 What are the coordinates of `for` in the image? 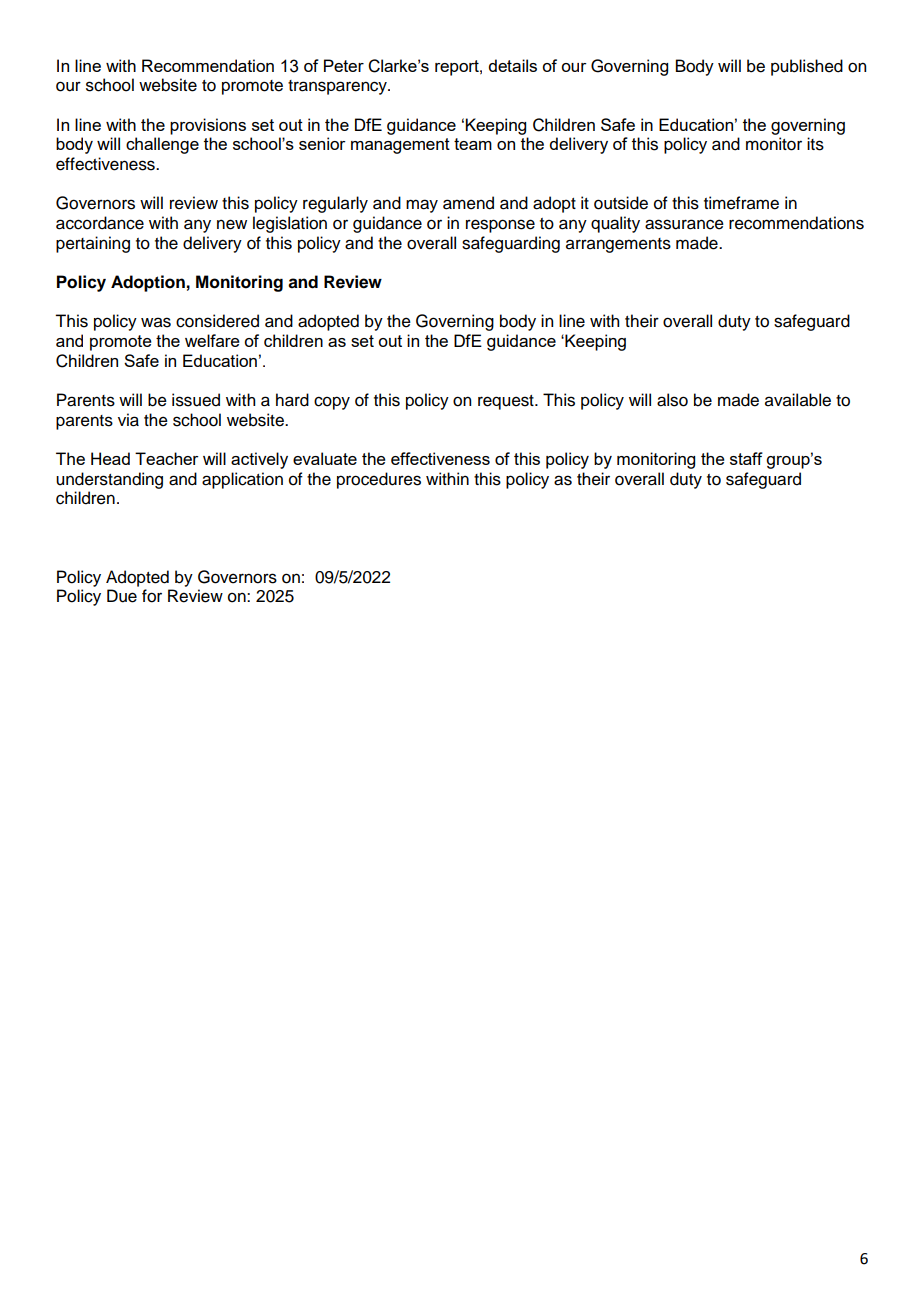 It's located at (152, 596).
